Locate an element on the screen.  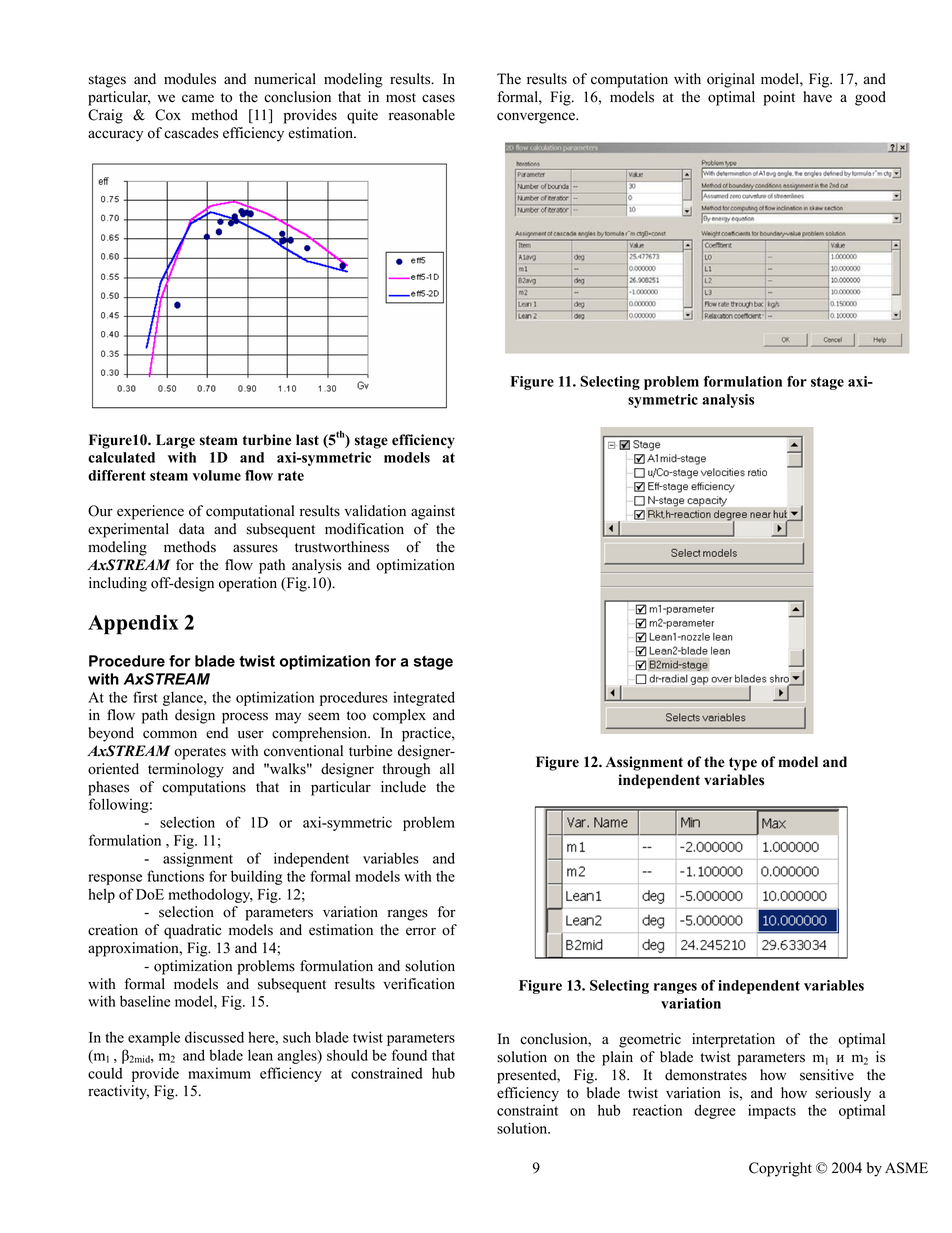
complex is located at coordinates (399, 716).
